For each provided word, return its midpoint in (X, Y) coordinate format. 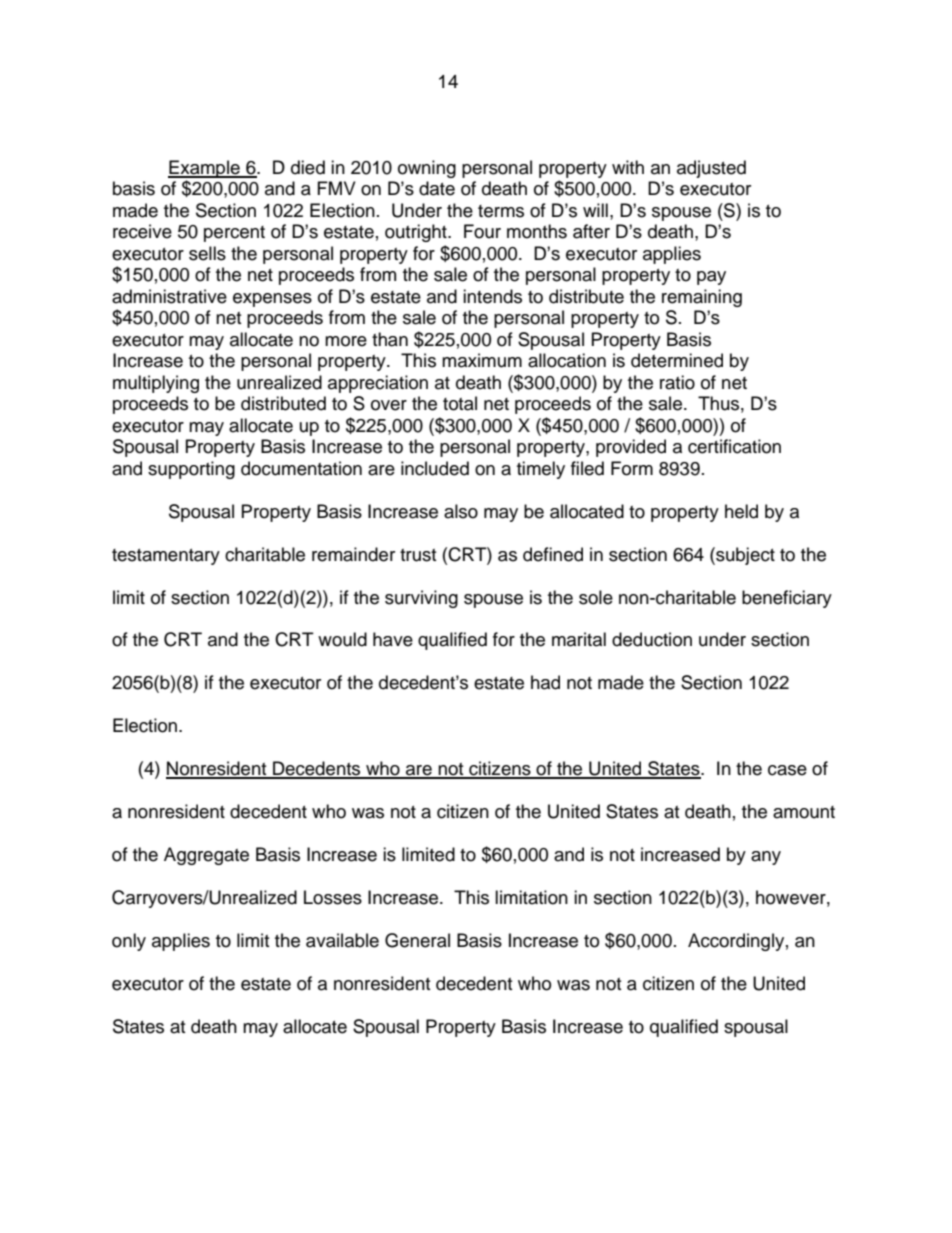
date (437, 188)
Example (205, 169)
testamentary (166, 557)
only (129, 942)
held (741, 511)
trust (418, 555)
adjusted (711, 169)
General (417, 940)
